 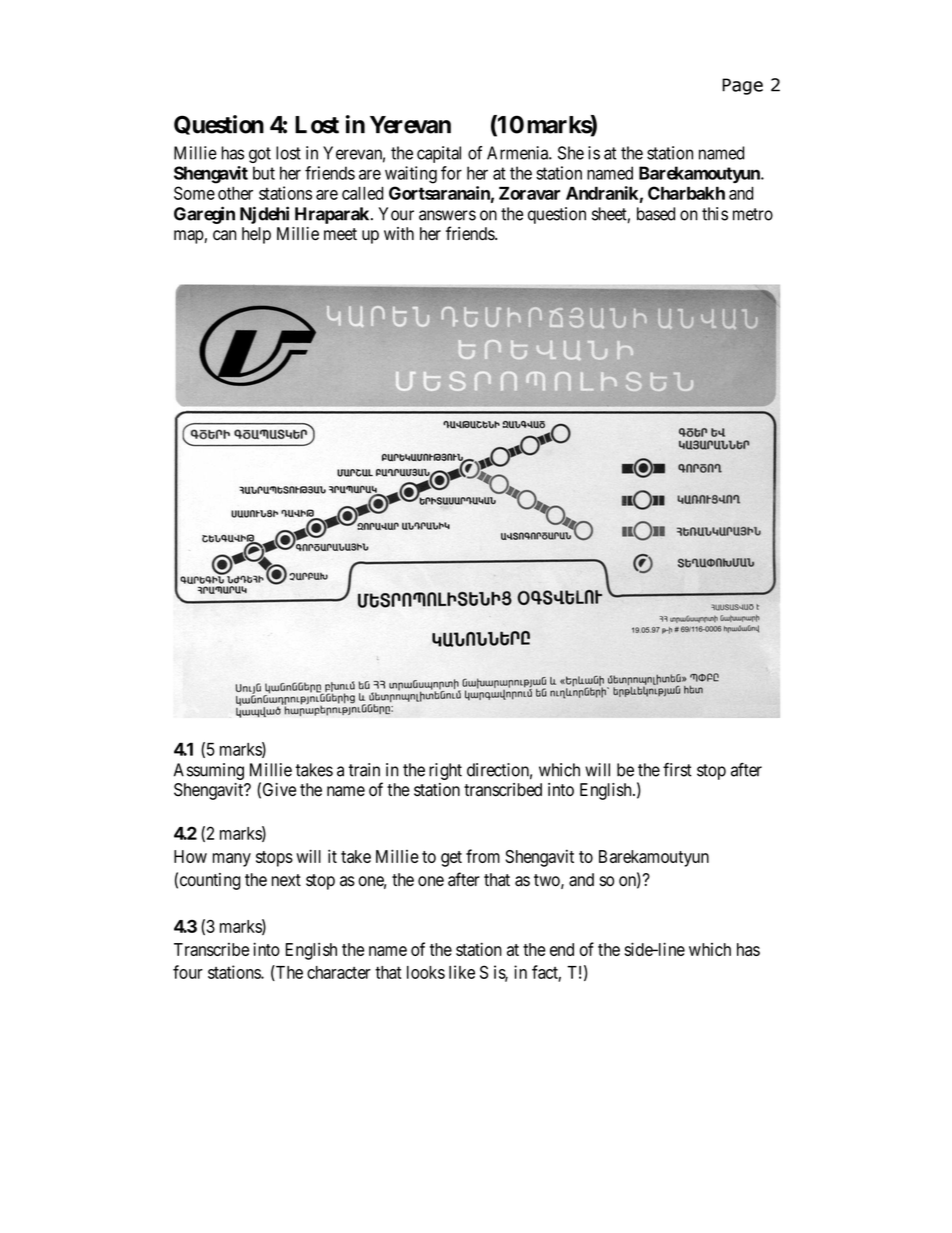 I want to click on four, so click(x=188, y=972).
